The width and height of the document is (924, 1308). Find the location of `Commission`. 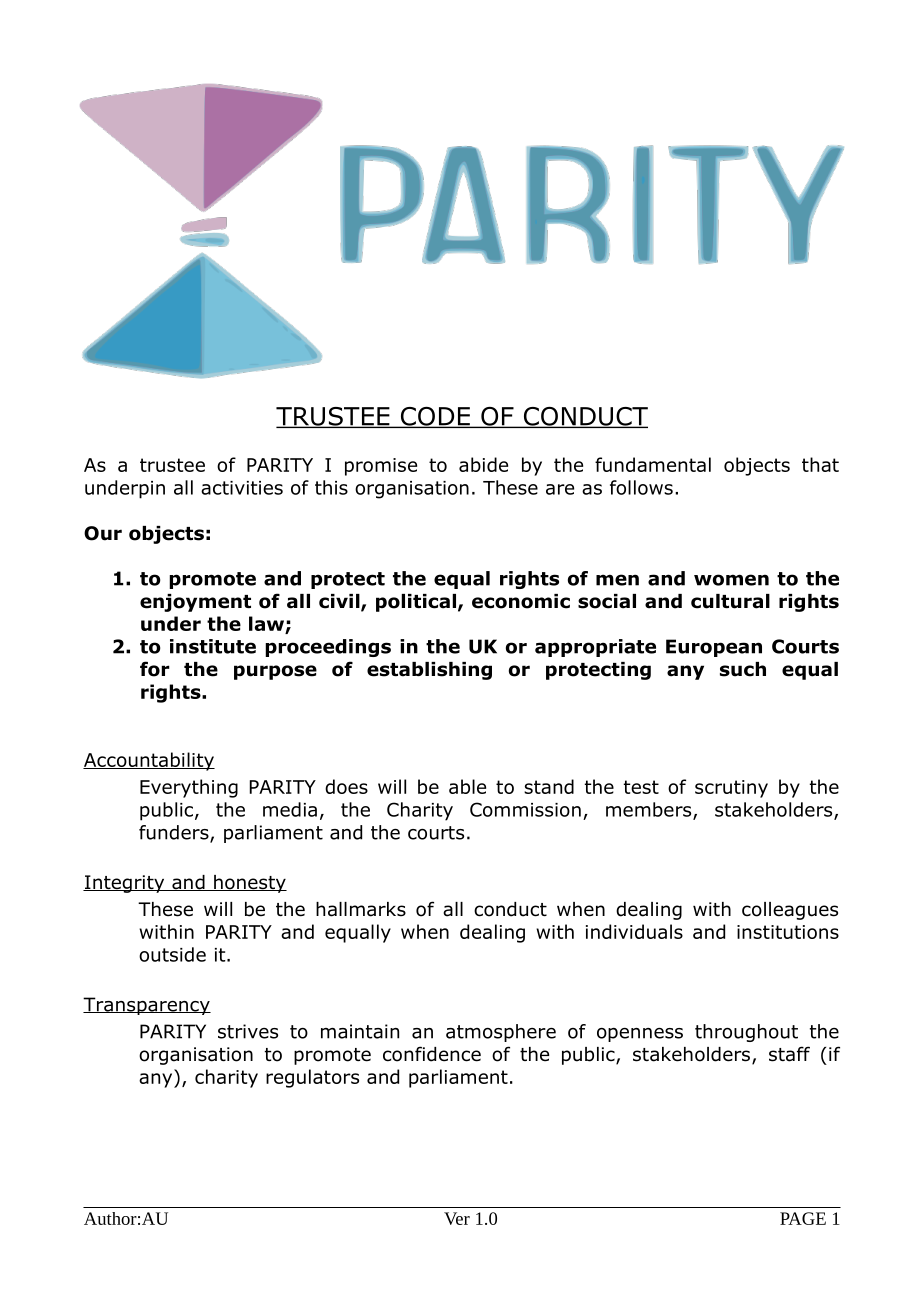

Commission is located at coordinates (525, 809).
